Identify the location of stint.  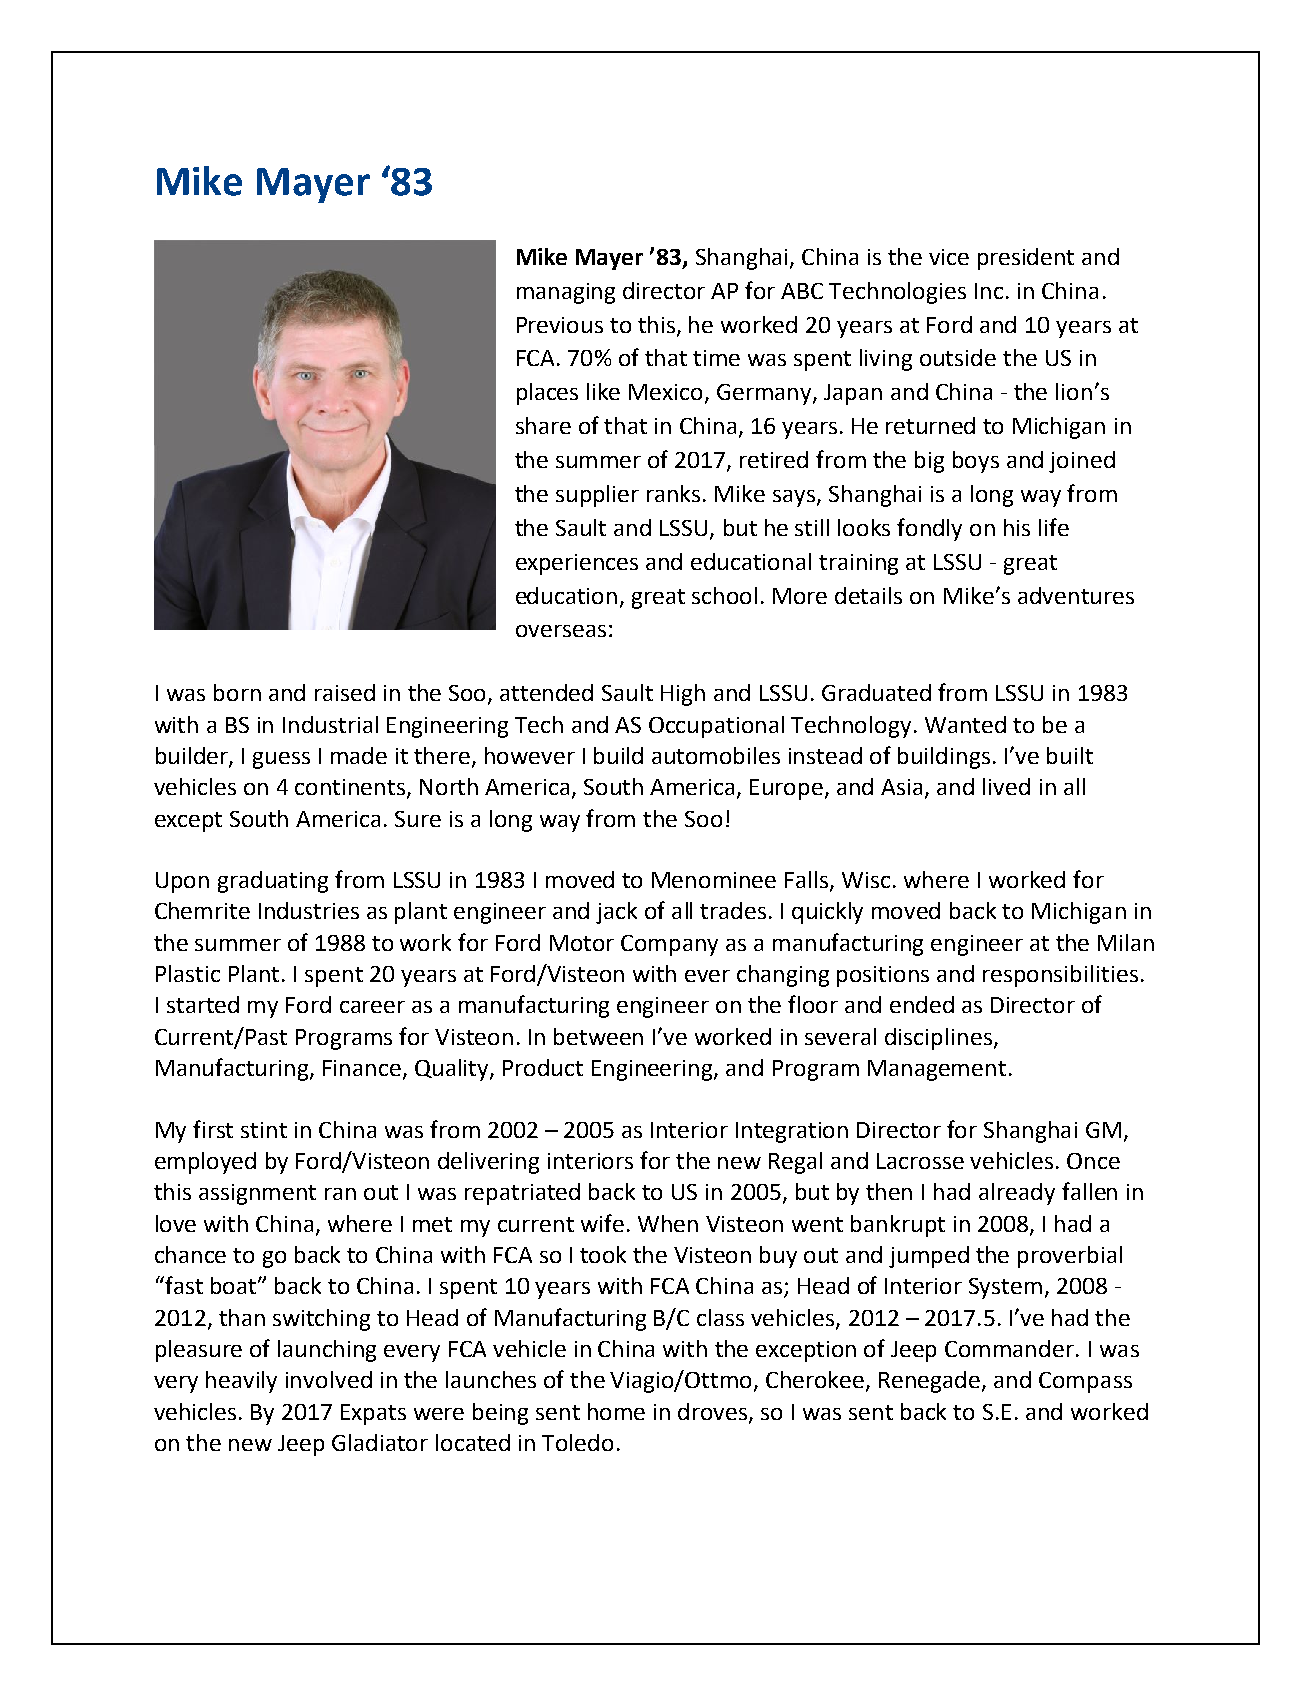
(264, 1130).
